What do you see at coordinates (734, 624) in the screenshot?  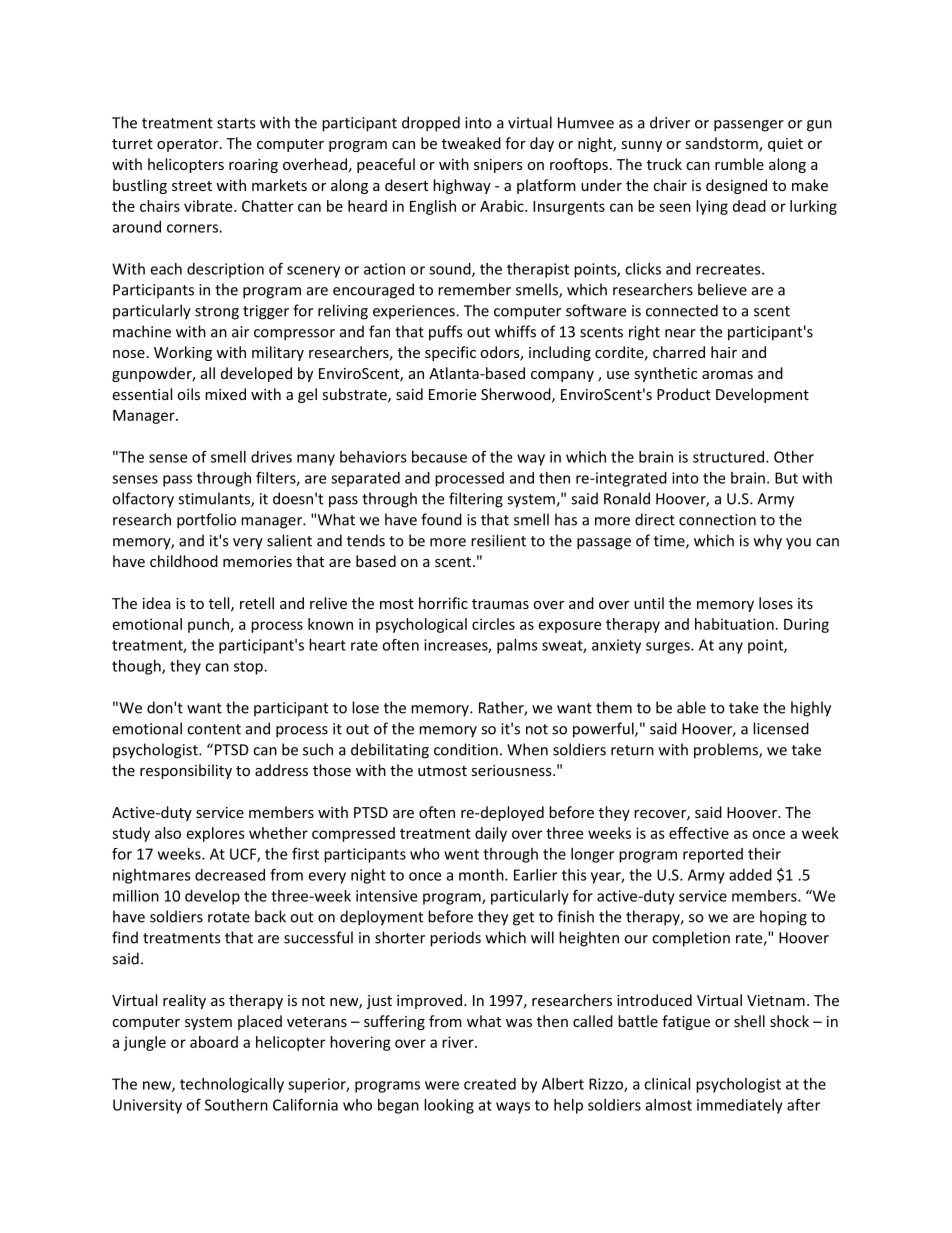 I see `habituation` at bounding box center [734, 624].
